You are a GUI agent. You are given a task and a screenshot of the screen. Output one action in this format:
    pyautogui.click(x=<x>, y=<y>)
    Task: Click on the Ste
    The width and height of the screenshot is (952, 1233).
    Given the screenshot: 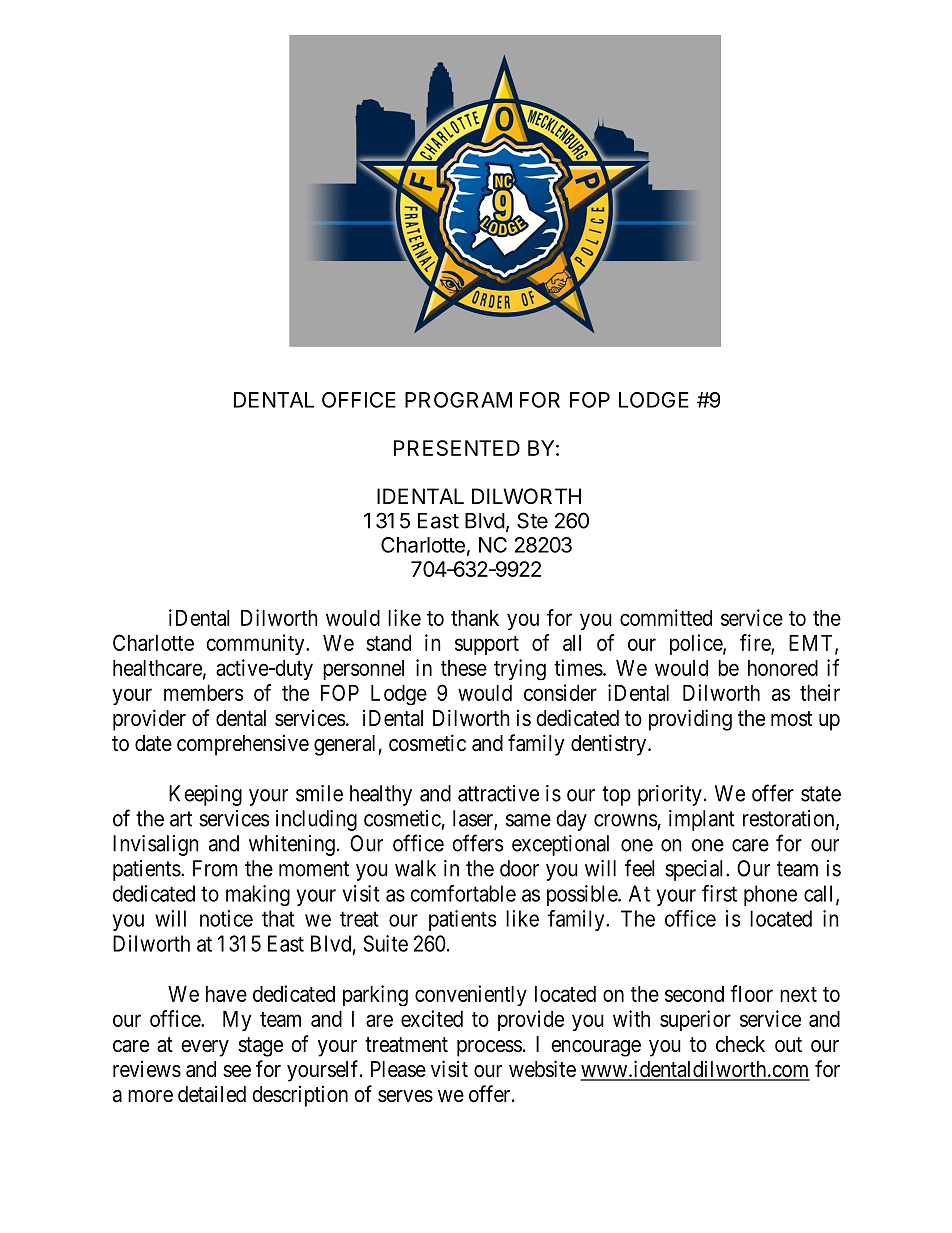 What is the action you would take?
    pyautogui.click(x=532, y=520)
